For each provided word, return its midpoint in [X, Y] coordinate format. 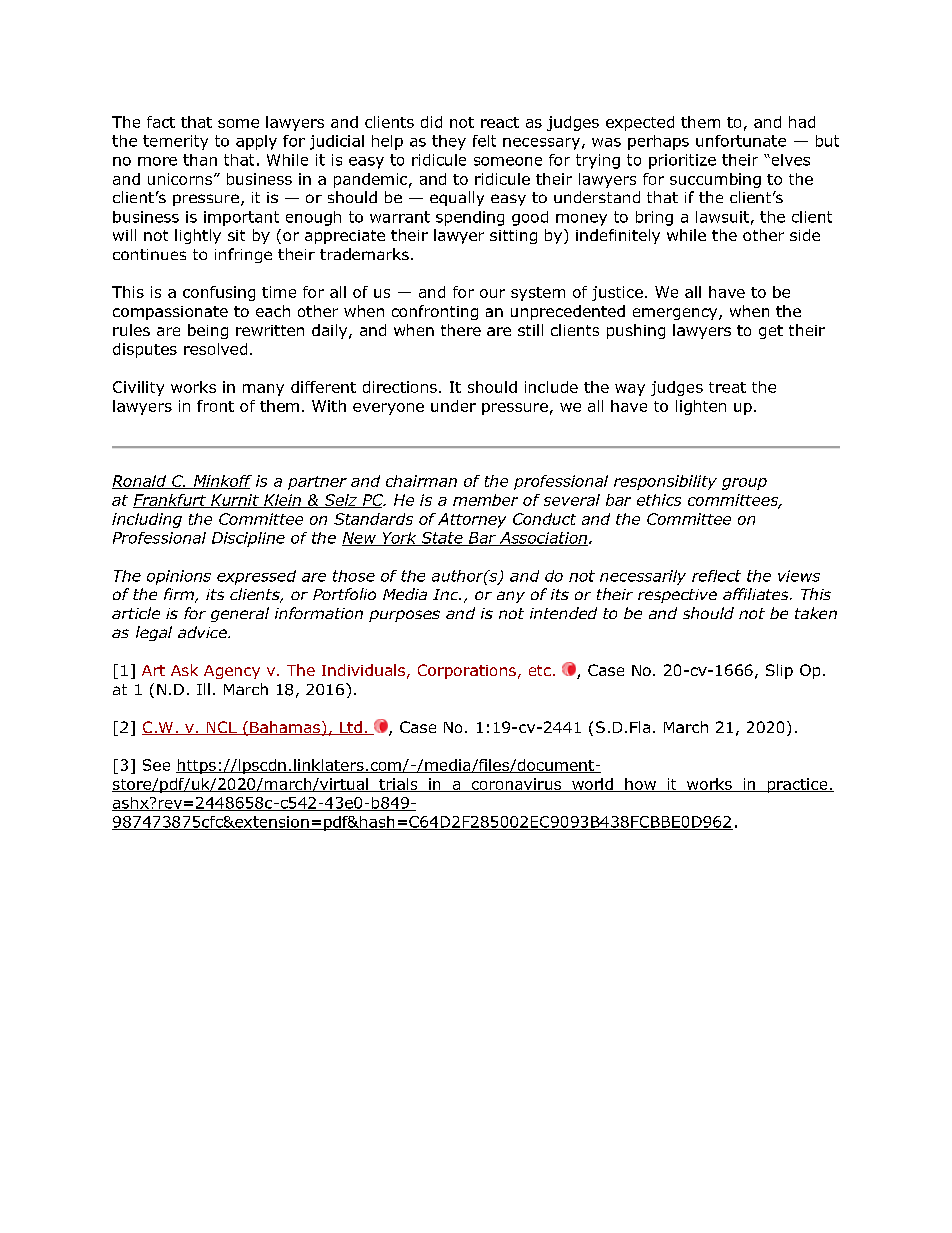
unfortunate [741, 141]
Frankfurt [170, 501]
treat [727, 387]
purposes [404, 616]
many [263, 390]
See [156, 765]
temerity [175, 142]
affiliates [757, 594]
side [805, 235]
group [744, 484]
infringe [243, 255]
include [551, 387]
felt [484, 141]
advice [203, 632]
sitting [513, 237]
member [485, 500]
